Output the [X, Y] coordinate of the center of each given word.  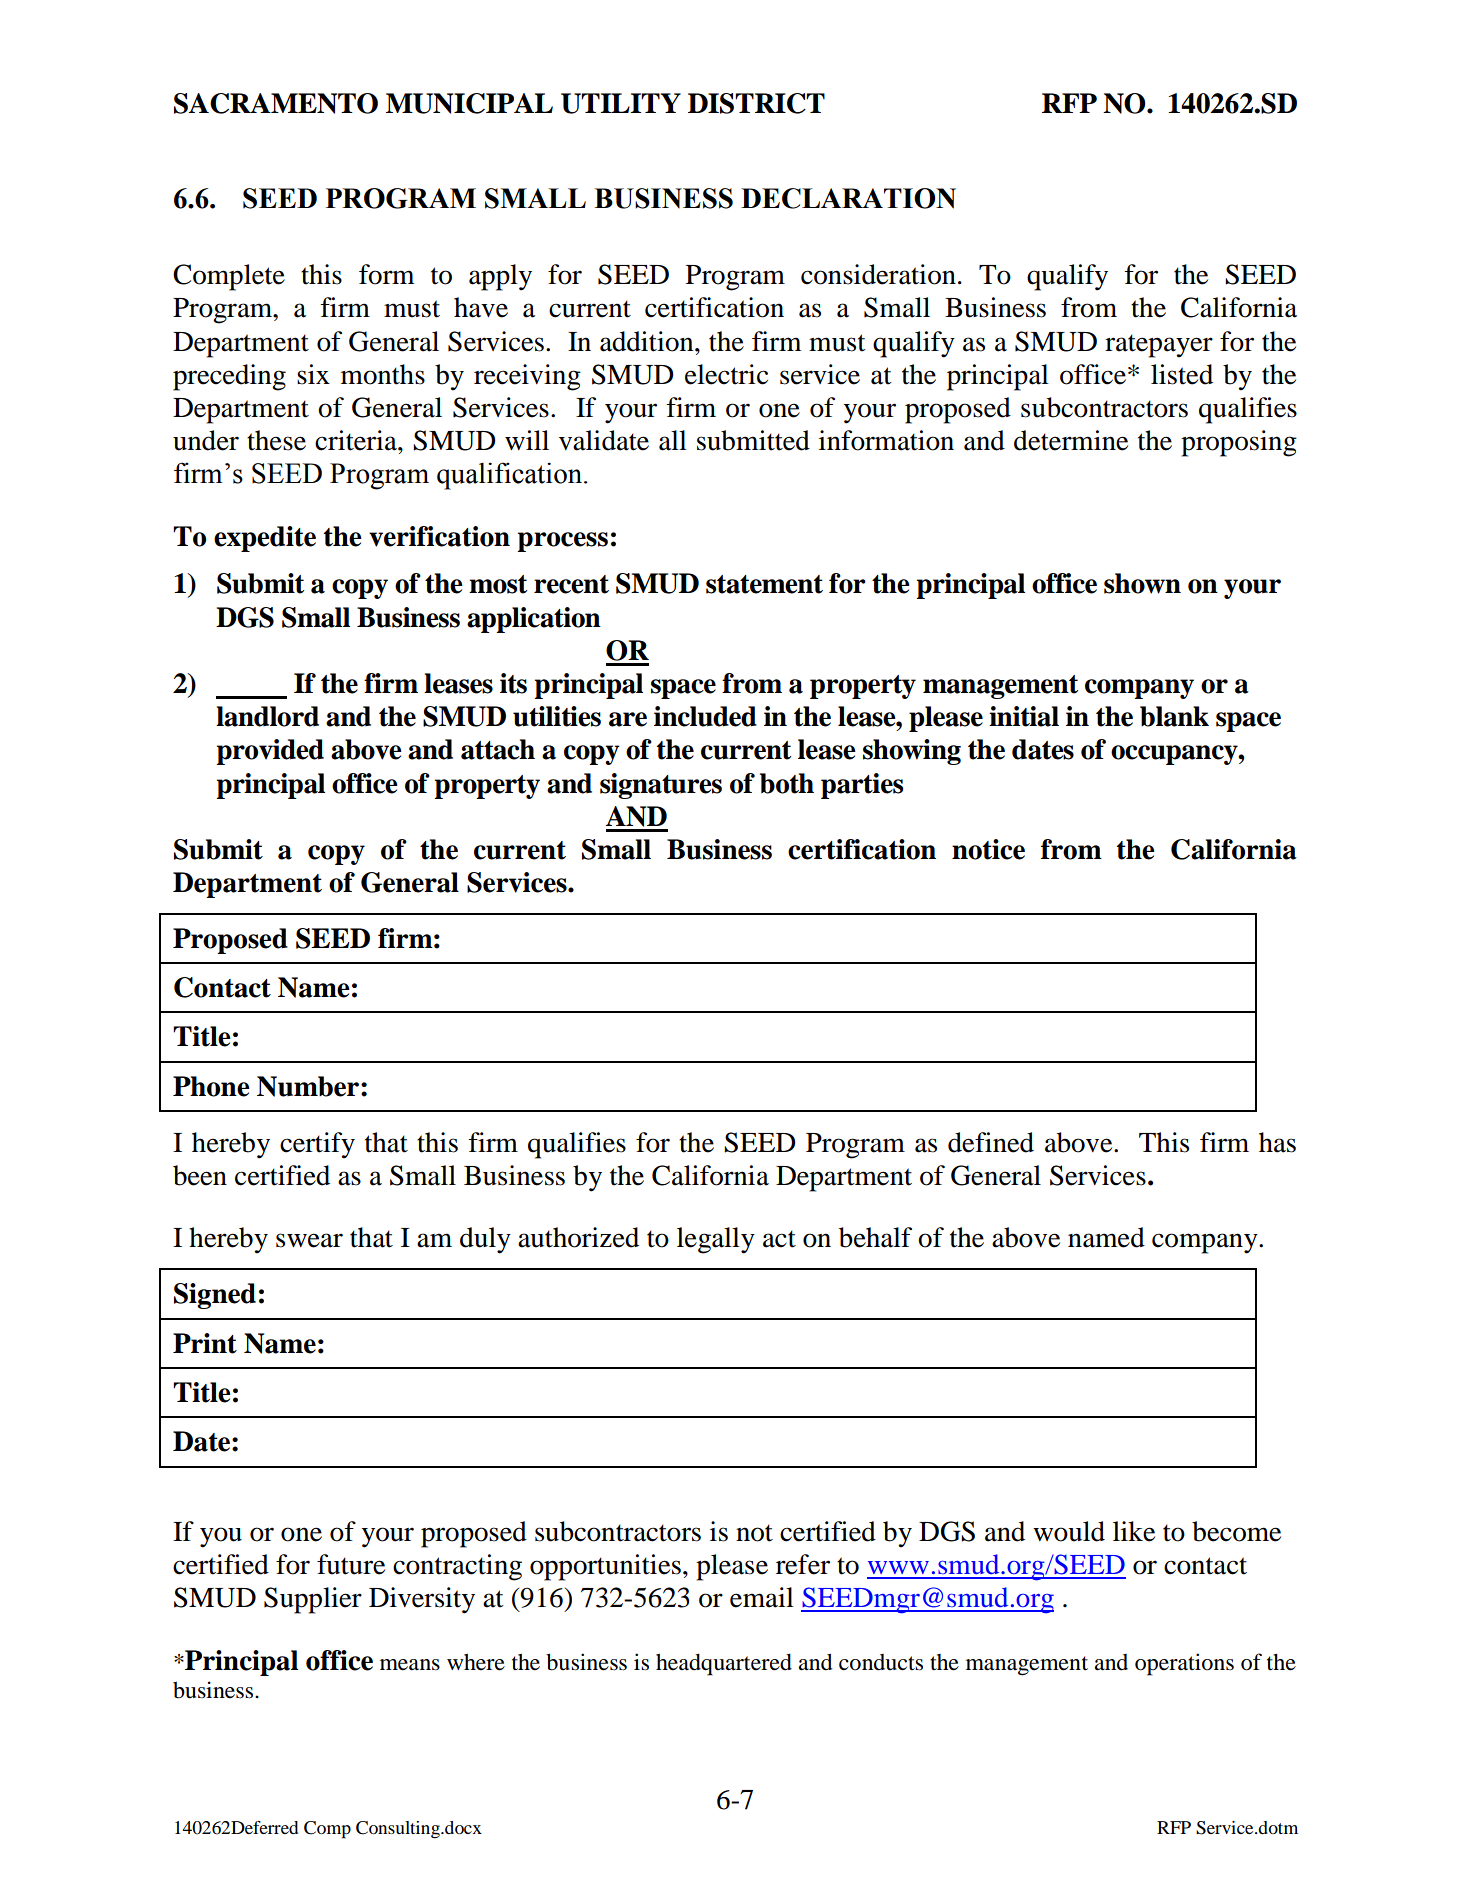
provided [270, 752]
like [1134, 1531]
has [1277, 1142]
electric [726, 374]
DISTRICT [756, 103]
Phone [211, 1086]
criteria [357, 440]
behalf [875, 1237]
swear [309, 1240]
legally [716, 1240]
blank [1174, 716]
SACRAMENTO [276, 103]
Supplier [313, 1600]
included [705, 716]
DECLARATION [848, 198]
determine [1071, 440]
